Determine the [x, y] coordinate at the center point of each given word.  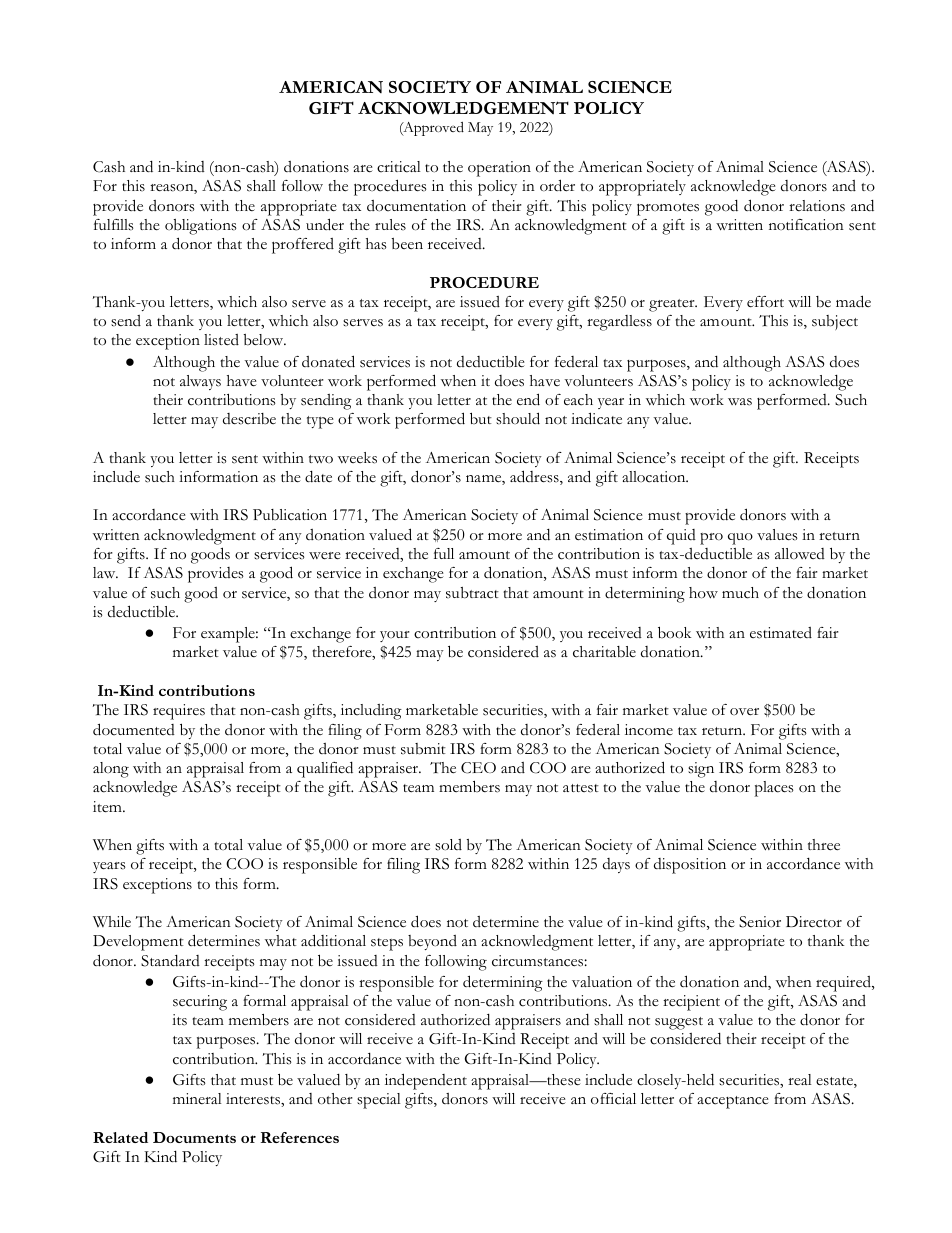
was [740, 402]
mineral [197, 1098]
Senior [760, 922]
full [444, 553]
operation [499, 169]
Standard [170, 961]
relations [817, 206]
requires [179, 712]
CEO [478, 768]
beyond [432, 942]
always [200, 382]
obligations [201, 227]
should [518, 418]
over [744, 712]
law [105, 572]
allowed [800, 553]
